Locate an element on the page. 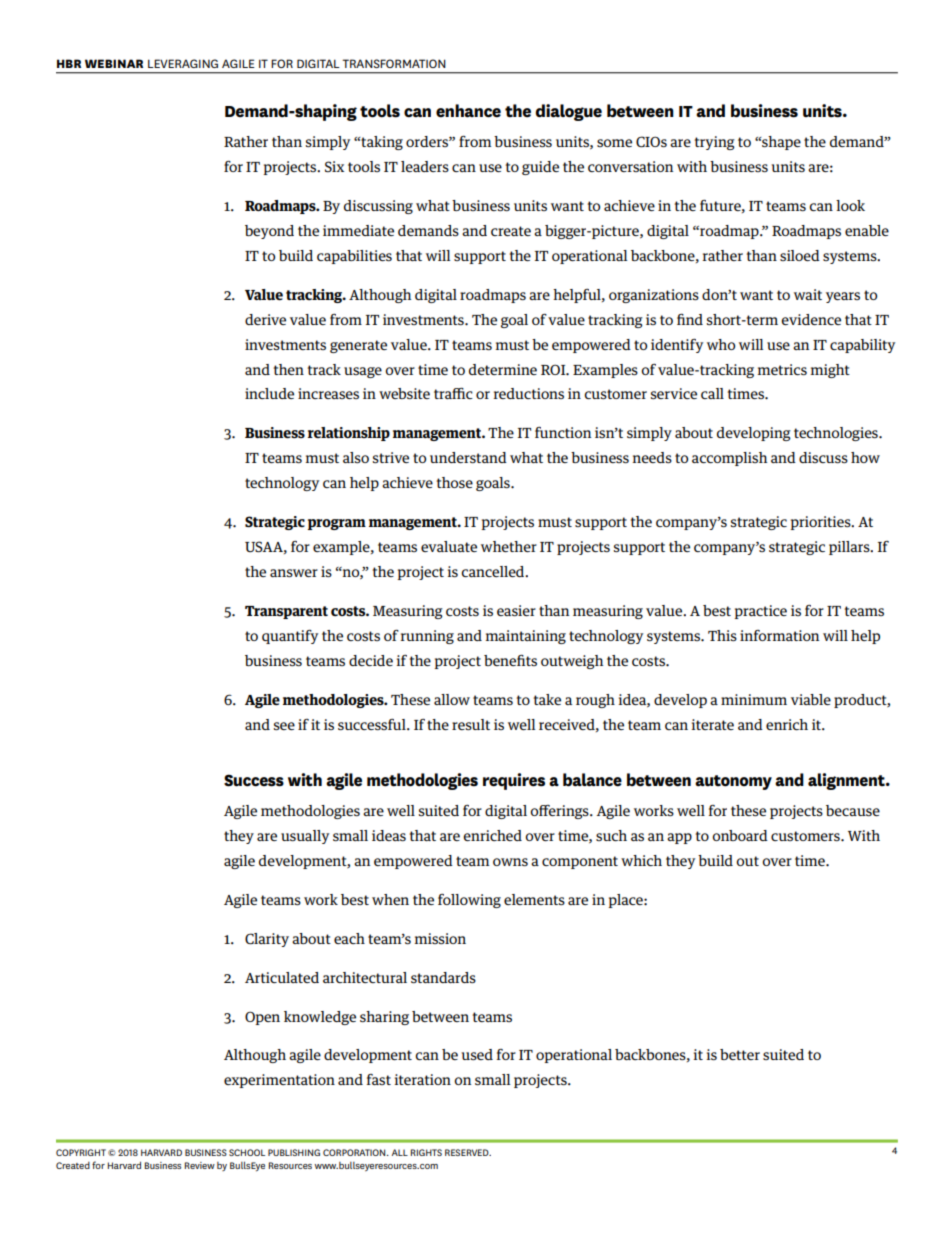 The width and height of the document is (952, 1233). trying is located at coordinates (715, 143).
